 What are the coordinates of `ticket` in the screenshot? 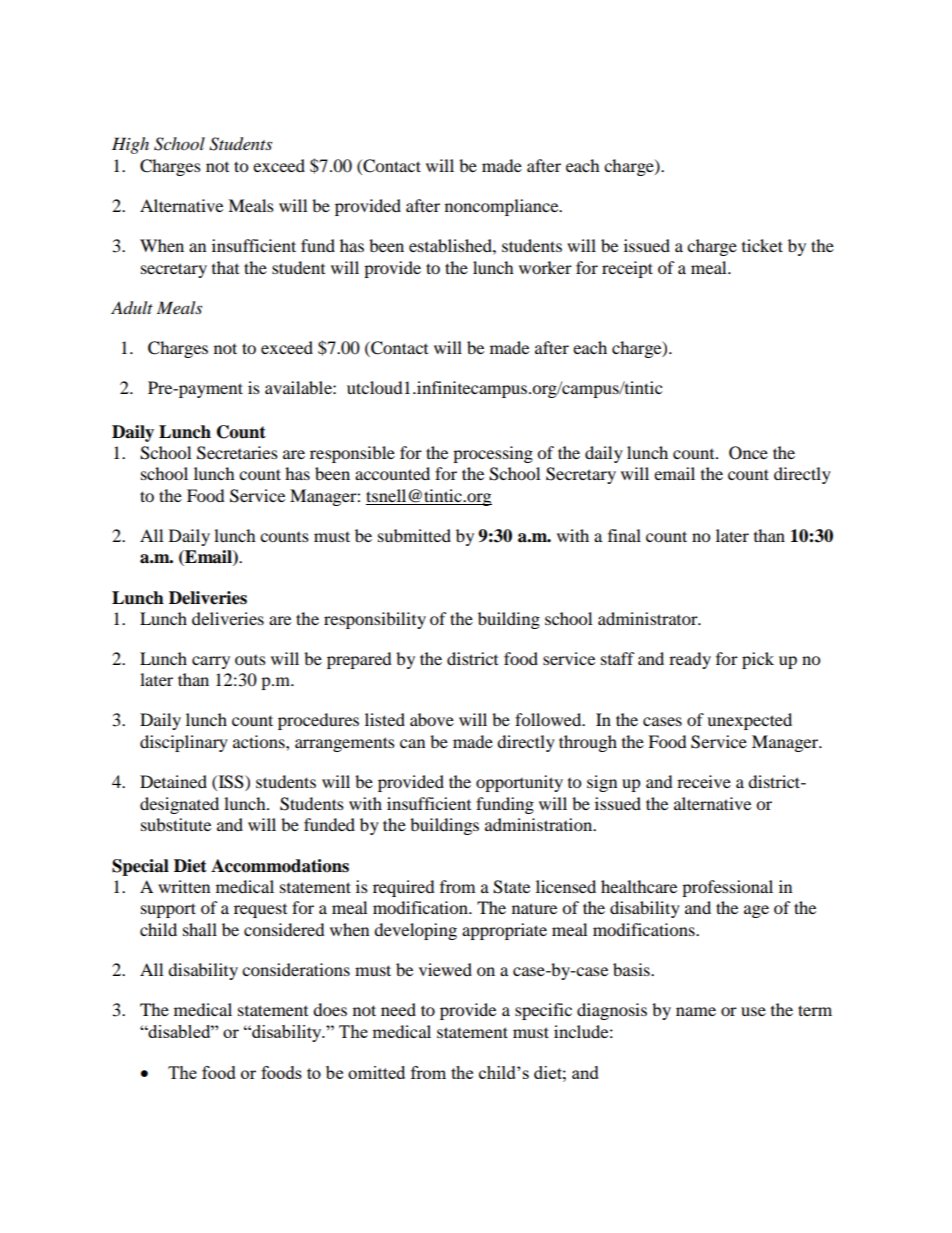 It's located at (762, 245).
